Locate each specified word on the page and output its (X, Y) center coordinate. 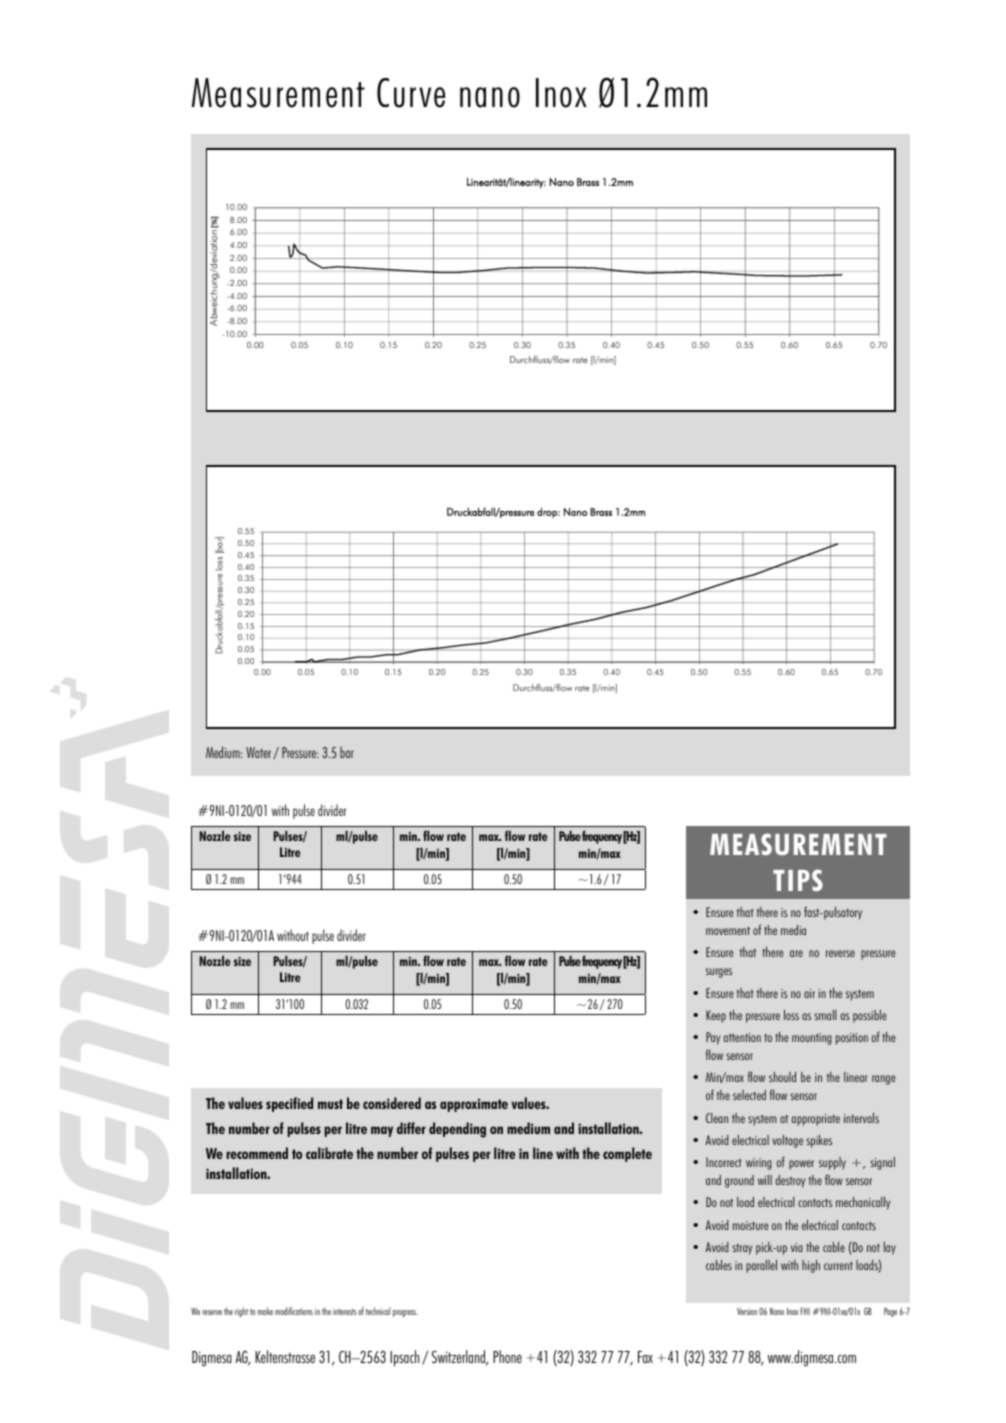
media (793, 930)
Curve (411, 93)
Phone (507, 1356)
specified (289, 1104)
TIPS (798, 880)
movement (728, 930)
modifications (294, 1311)
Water (260, 753)
